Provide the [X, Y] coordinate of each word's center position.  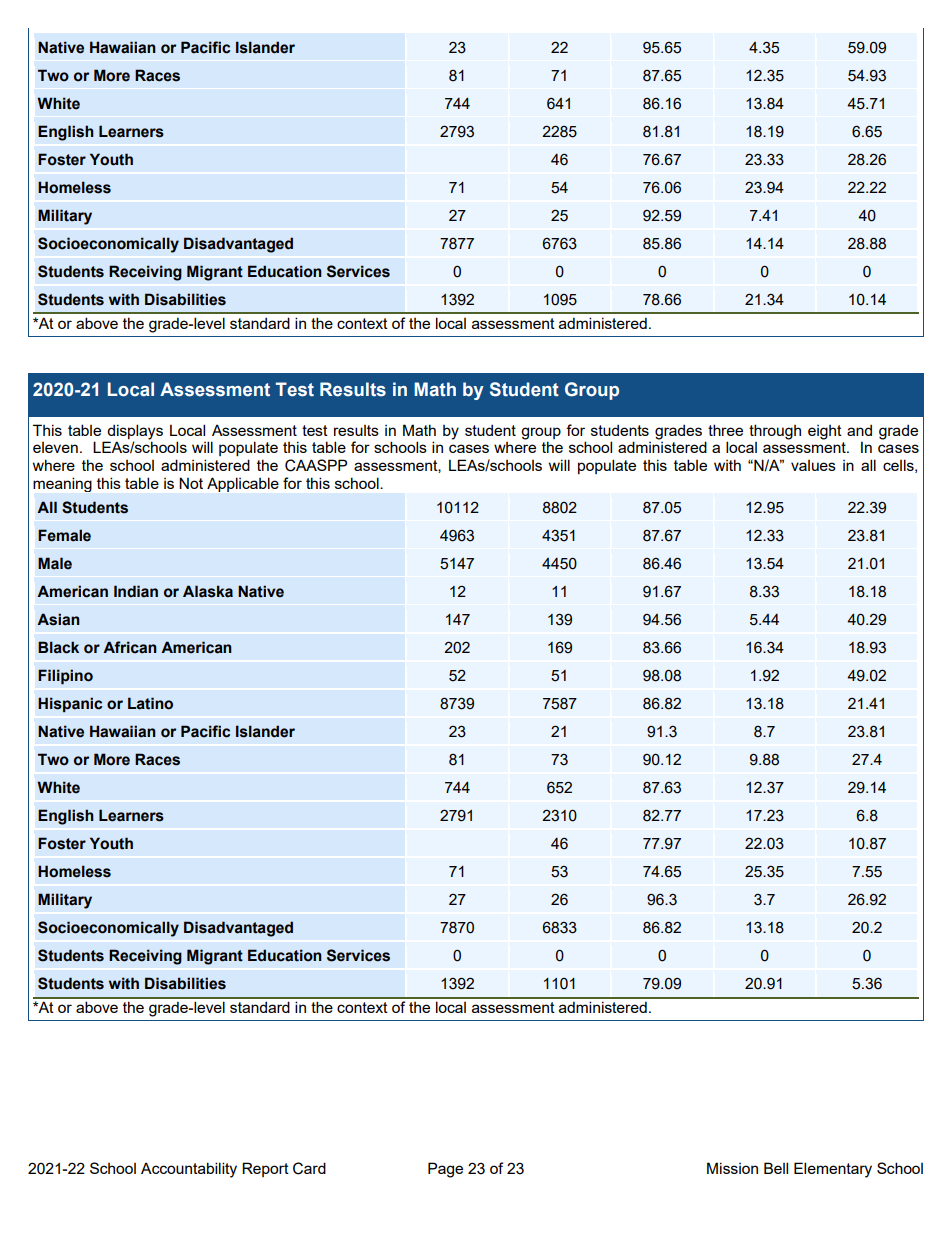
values [813, 465]
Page [445, 1170]
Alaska [208, 591]
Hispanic [70, 704]
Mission [732, 1168]
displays [135, 432]
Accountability [189, 1170]
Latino [150, 703]
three [725, 430]
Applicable [243, 484]
